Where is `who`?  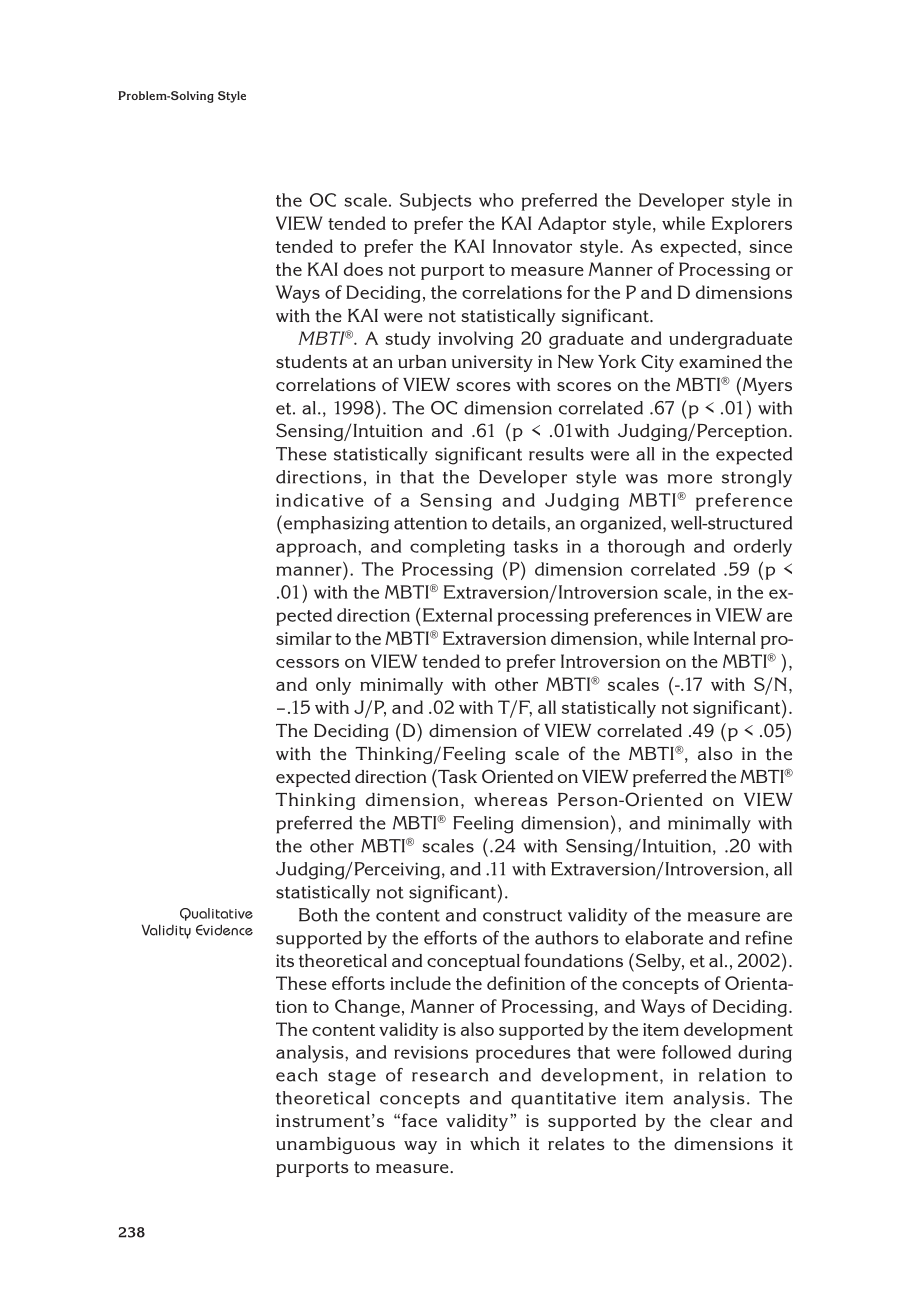 who is located at coordinates (496, 200).
